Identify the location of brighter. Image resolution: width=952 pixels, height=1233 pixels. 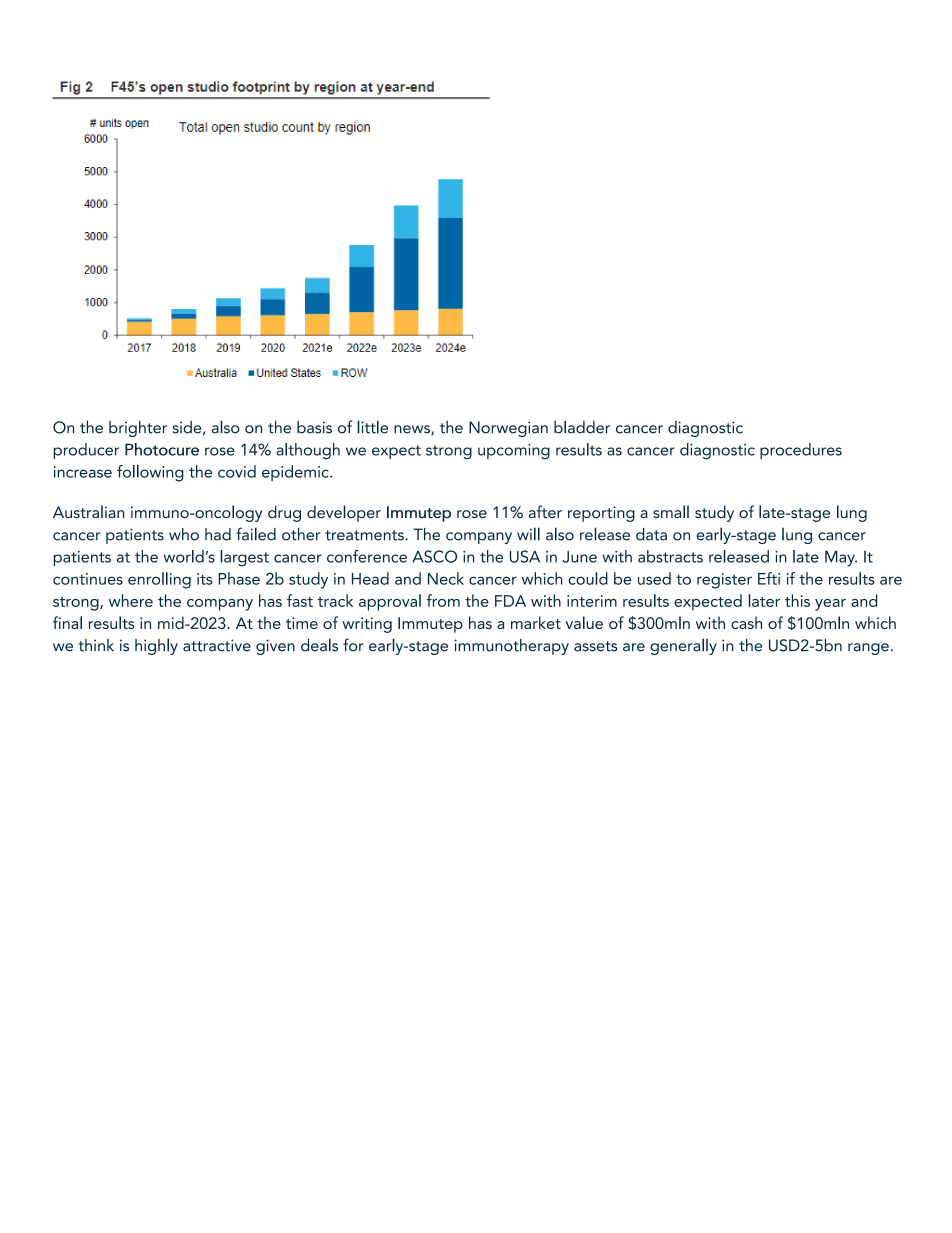
(138, 429).
